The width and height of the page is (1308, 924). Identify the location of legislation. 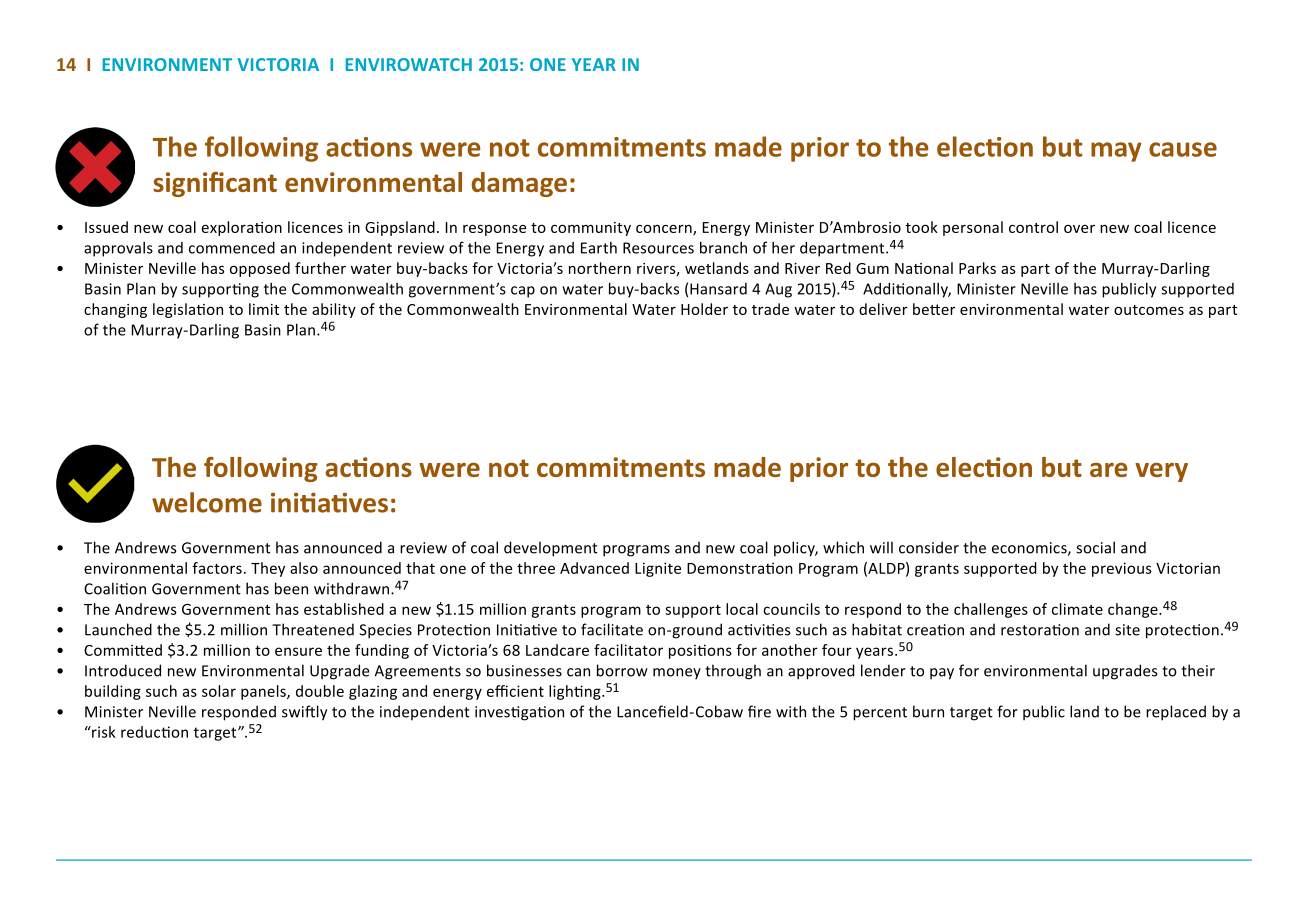
(188, 310).
